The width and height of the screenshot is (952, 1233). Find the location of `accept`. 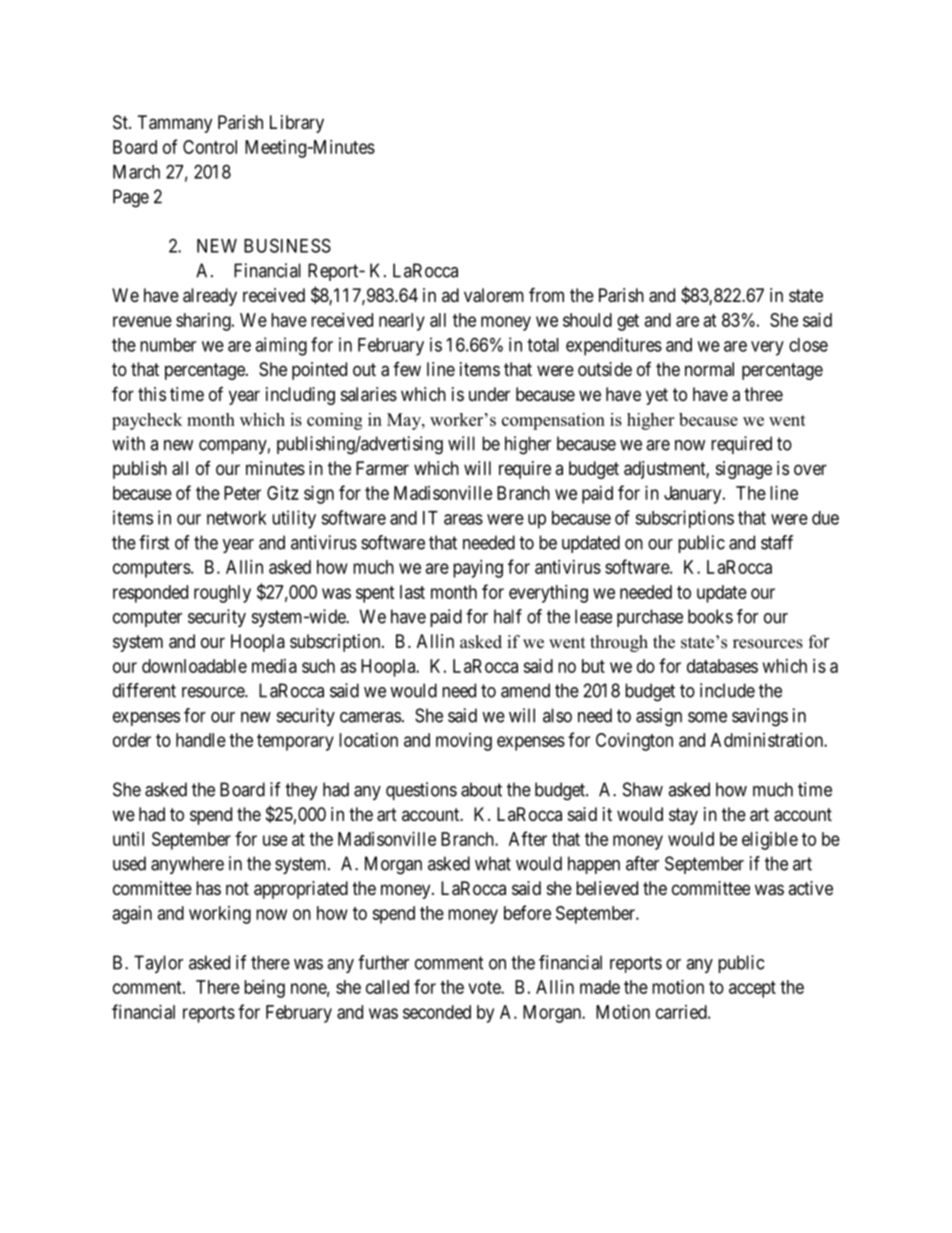

accept is located at coordinates (752, 989).
